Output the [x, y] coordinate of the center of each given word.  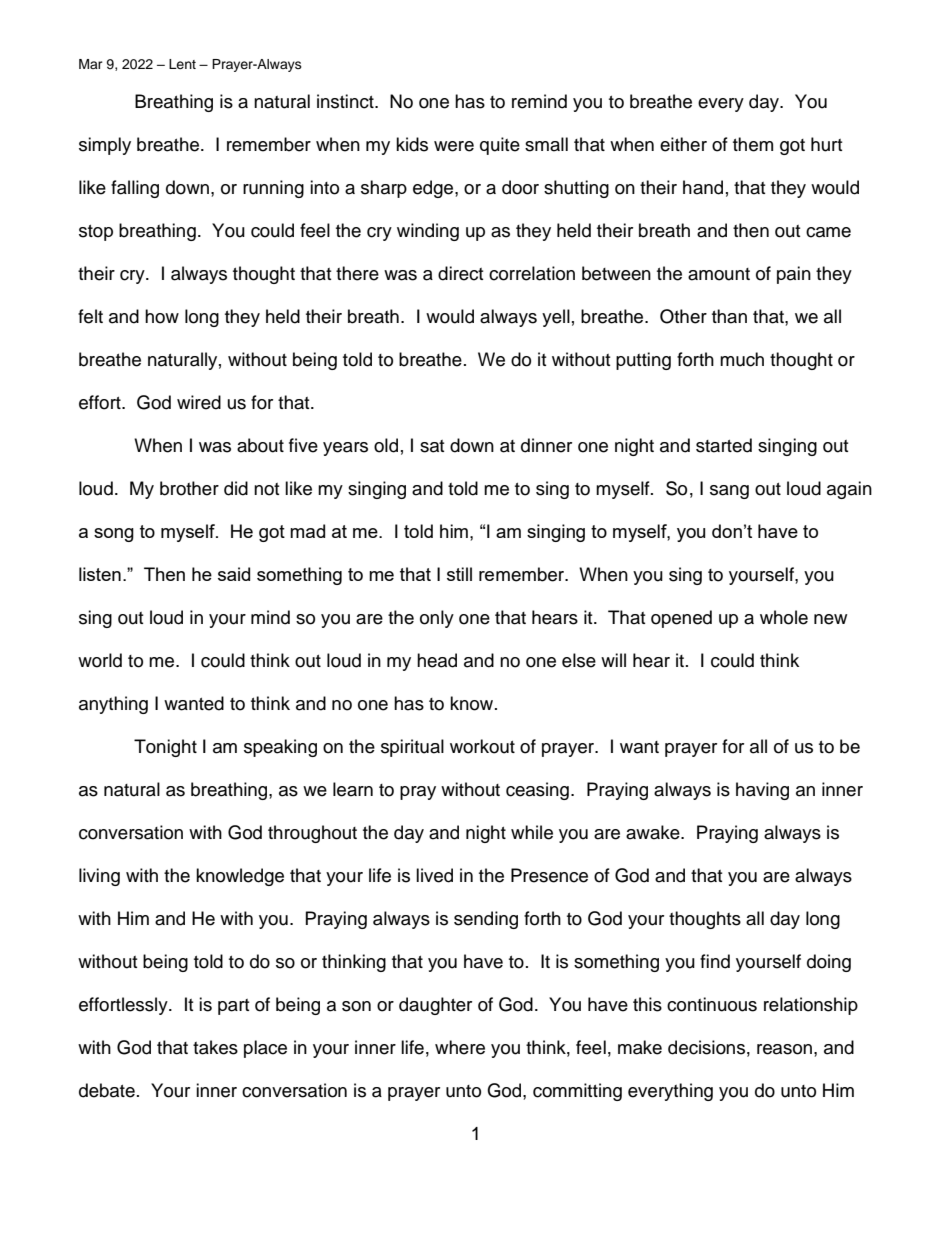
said [234, 574]
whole [784, 617]
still [459, 574]
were [454, 146]
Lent [182, 64]
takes [215, 1047]
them [753, 144]
